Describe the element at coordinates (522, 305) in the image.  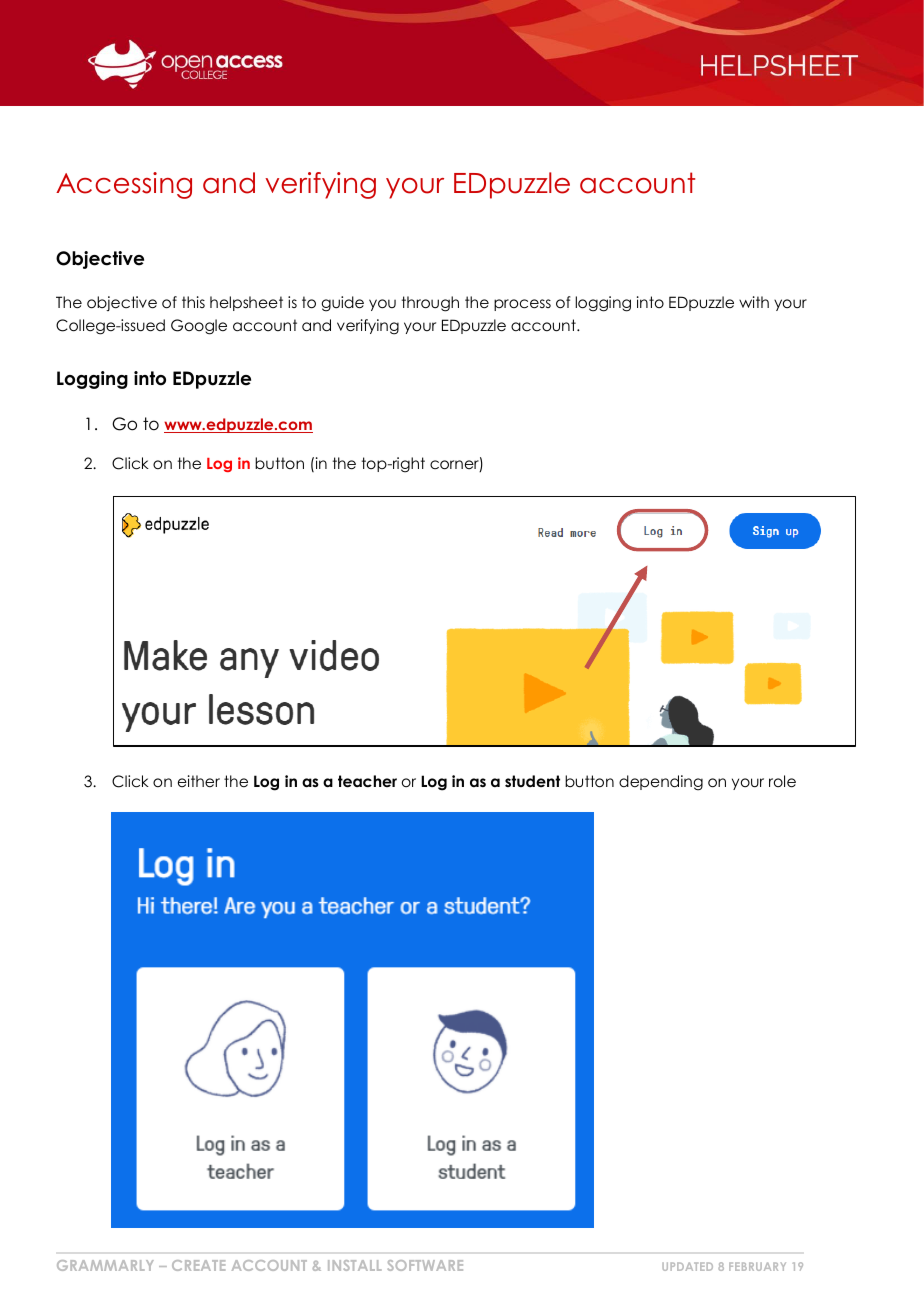
I see `process` at that location.
